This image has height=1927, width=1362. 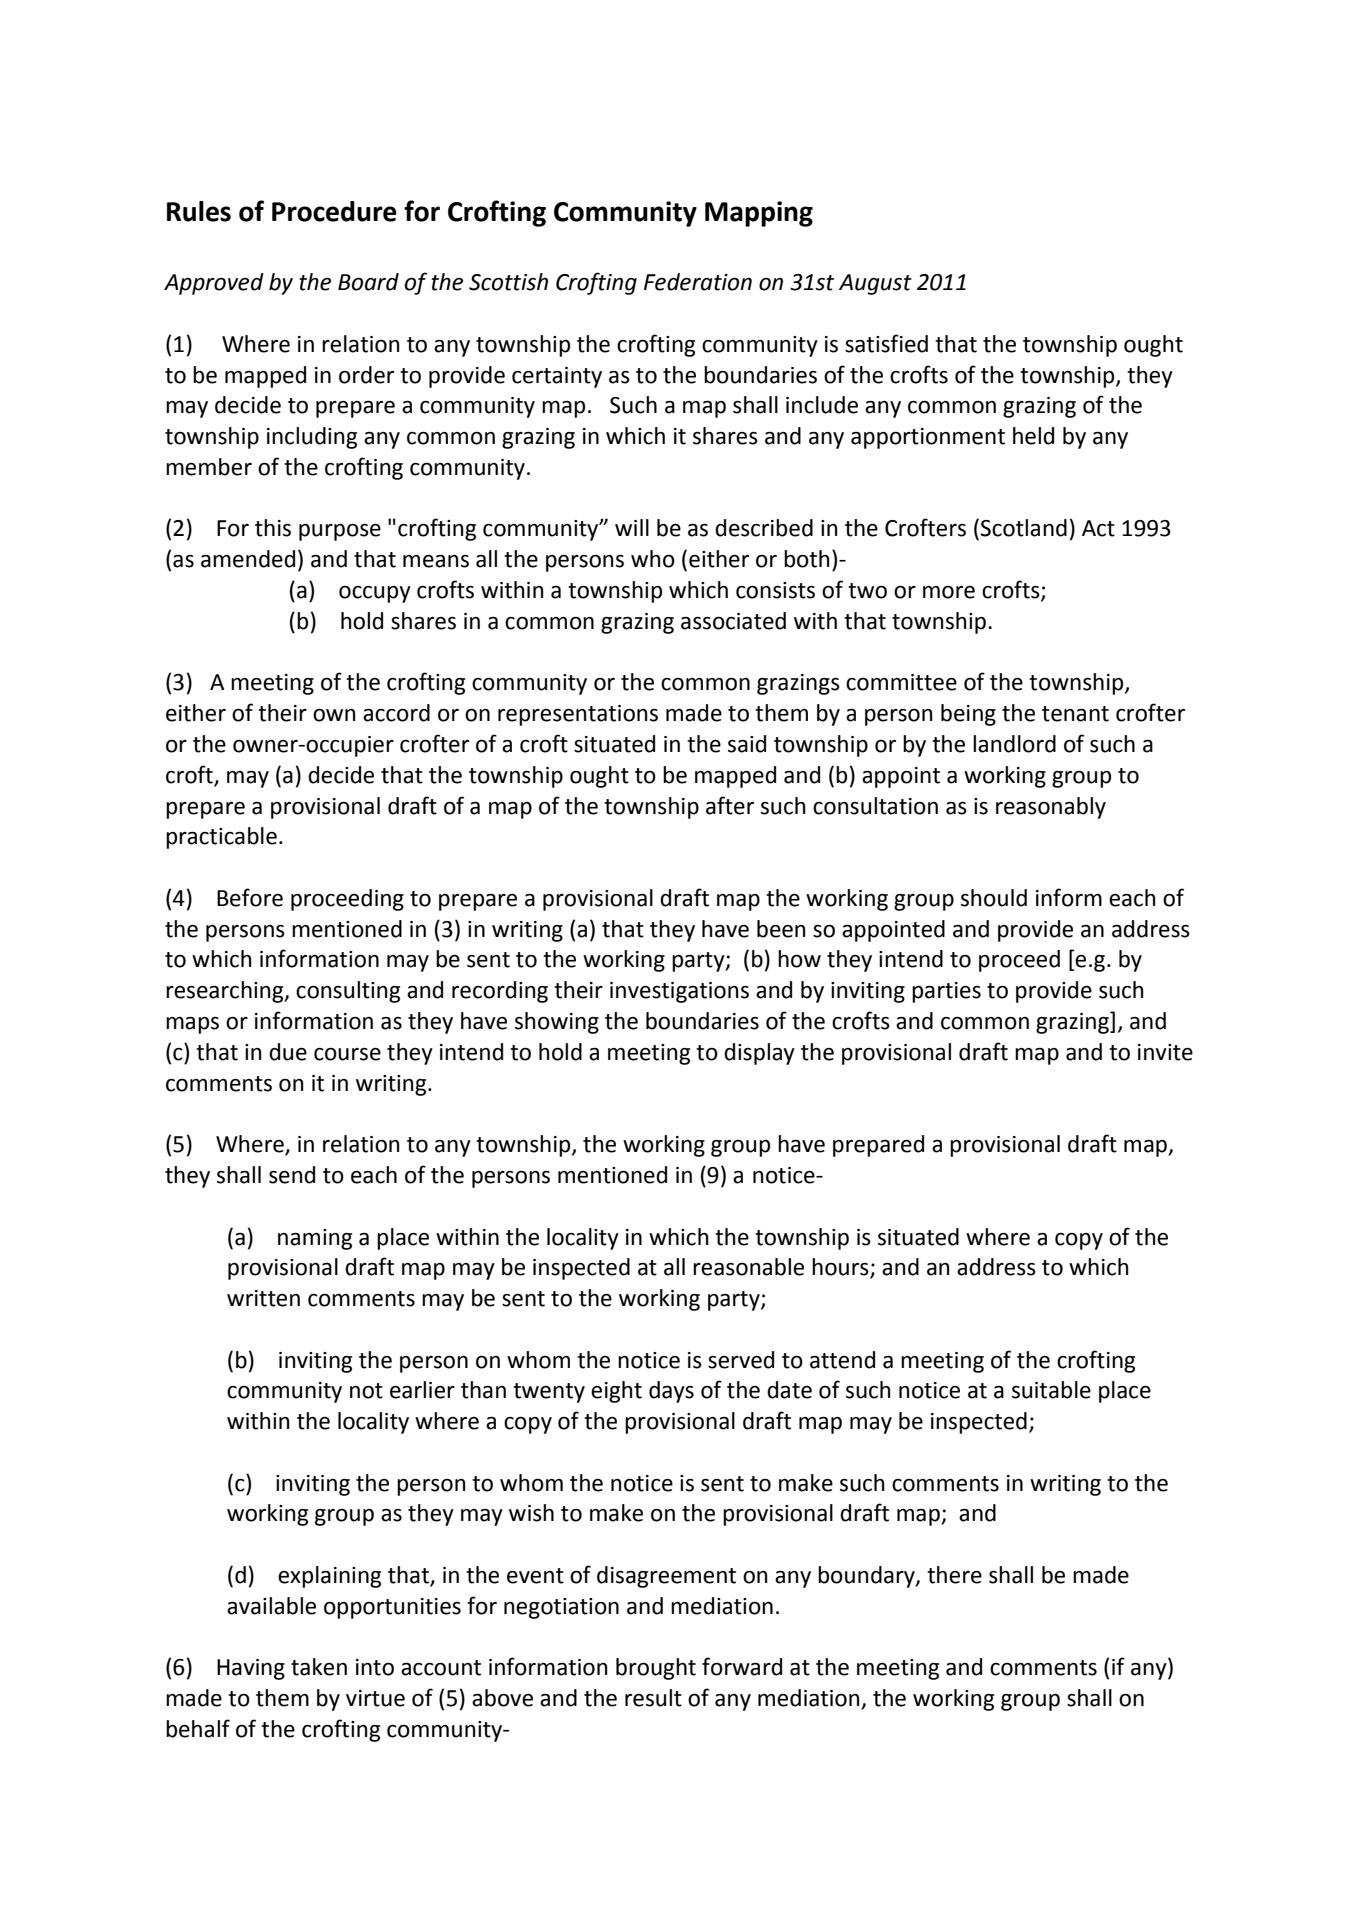 I want to click on suitable, so click(x=1051, y=1390).
